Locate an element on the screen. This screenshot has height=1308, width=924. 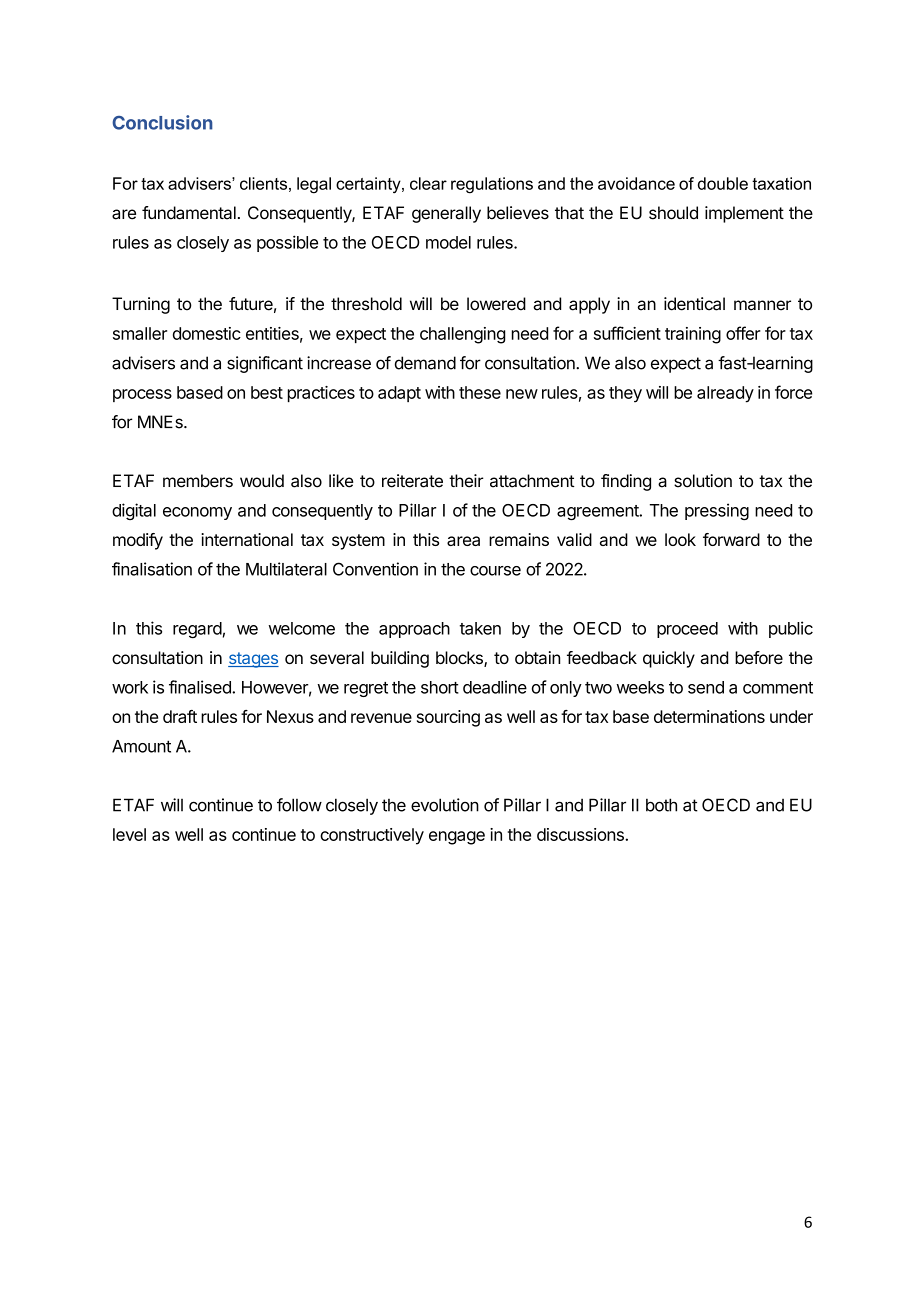
evolution is located at coordinates (445, 805).
